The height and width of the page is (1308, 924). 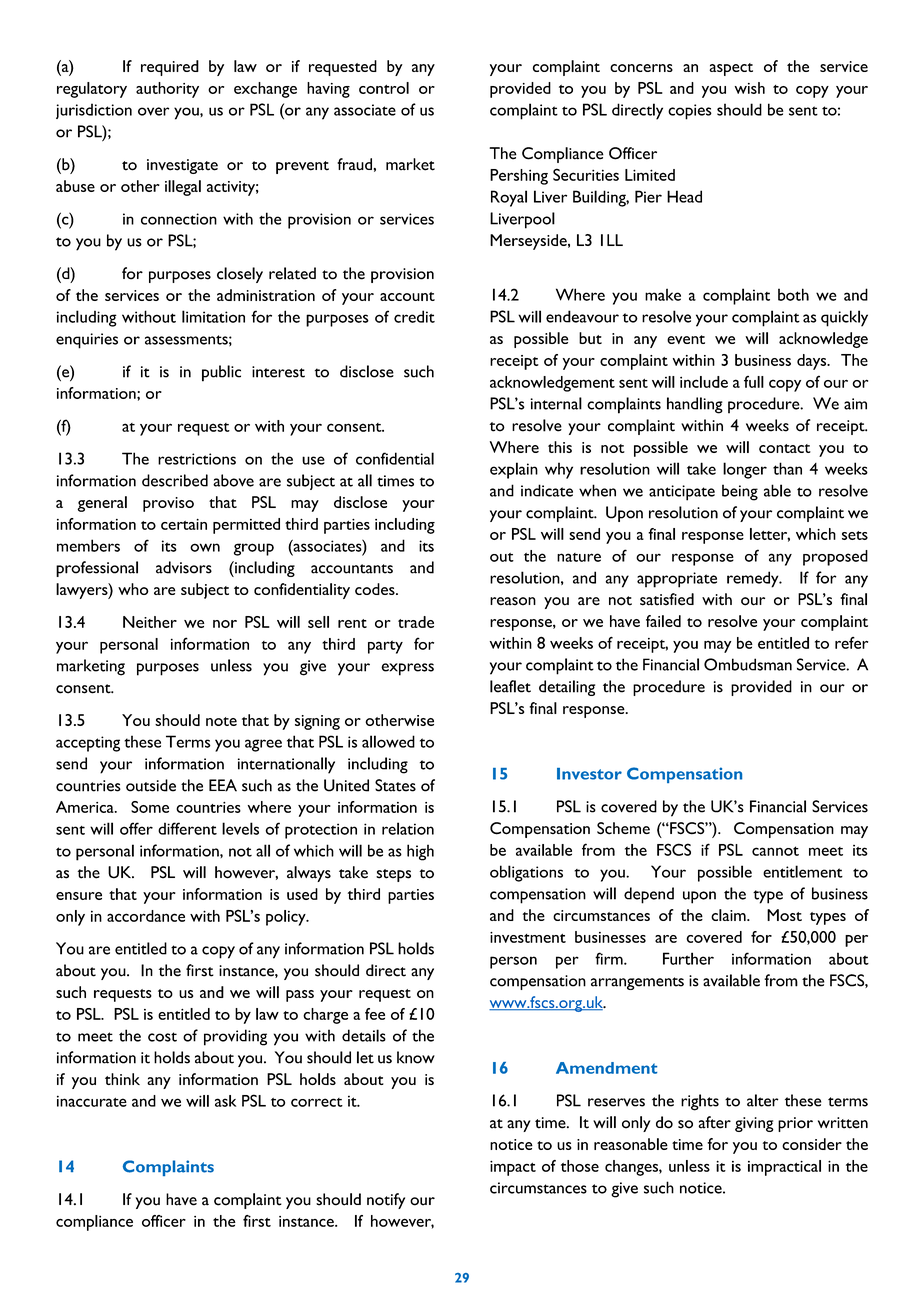 What do you see at coordinates (150, 622) in the page?
I see `Neither` at bounding box center [150, 622].
